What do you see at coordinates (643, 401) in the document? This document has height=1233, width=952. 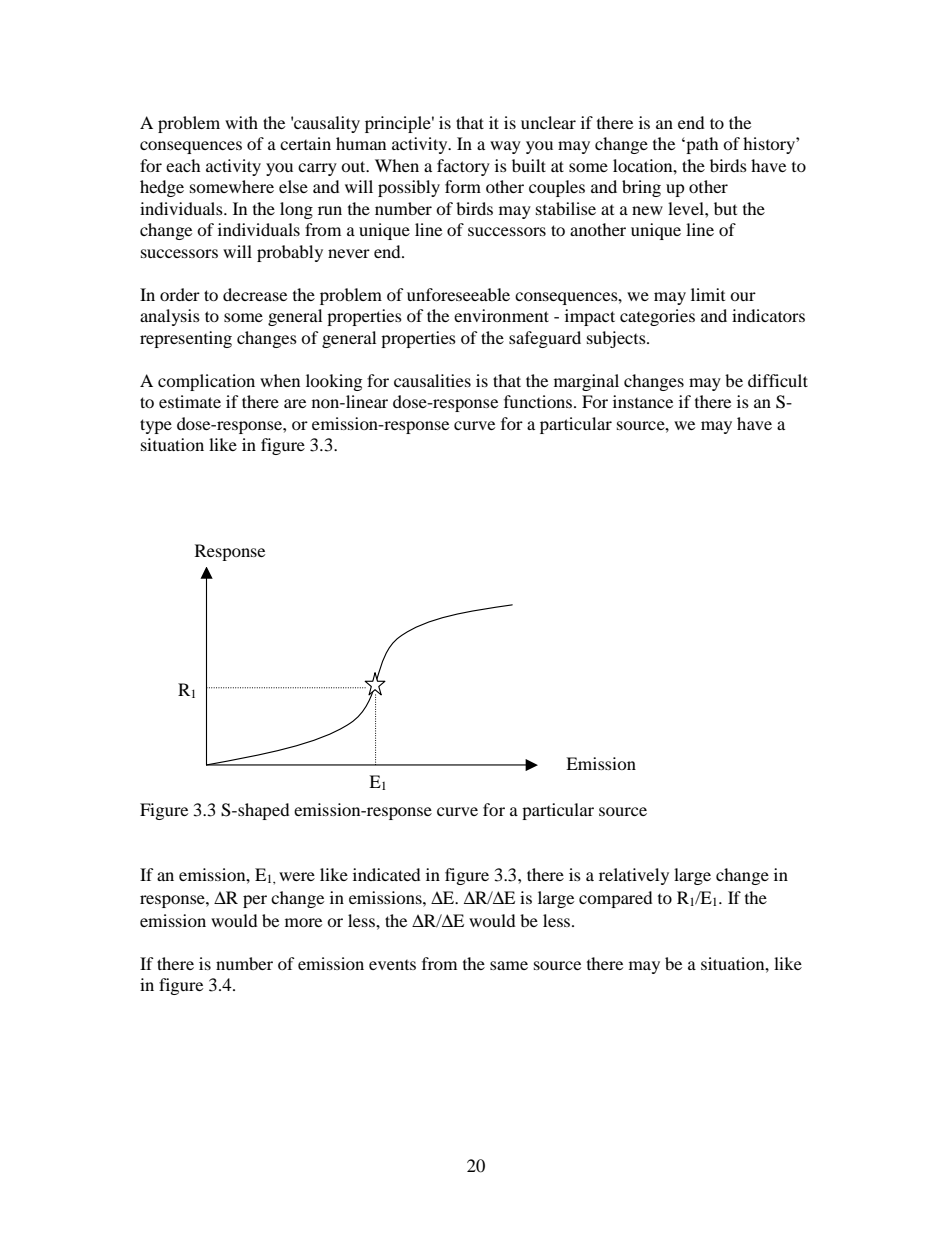 I see `instance` at bounding box center [643, 401].
